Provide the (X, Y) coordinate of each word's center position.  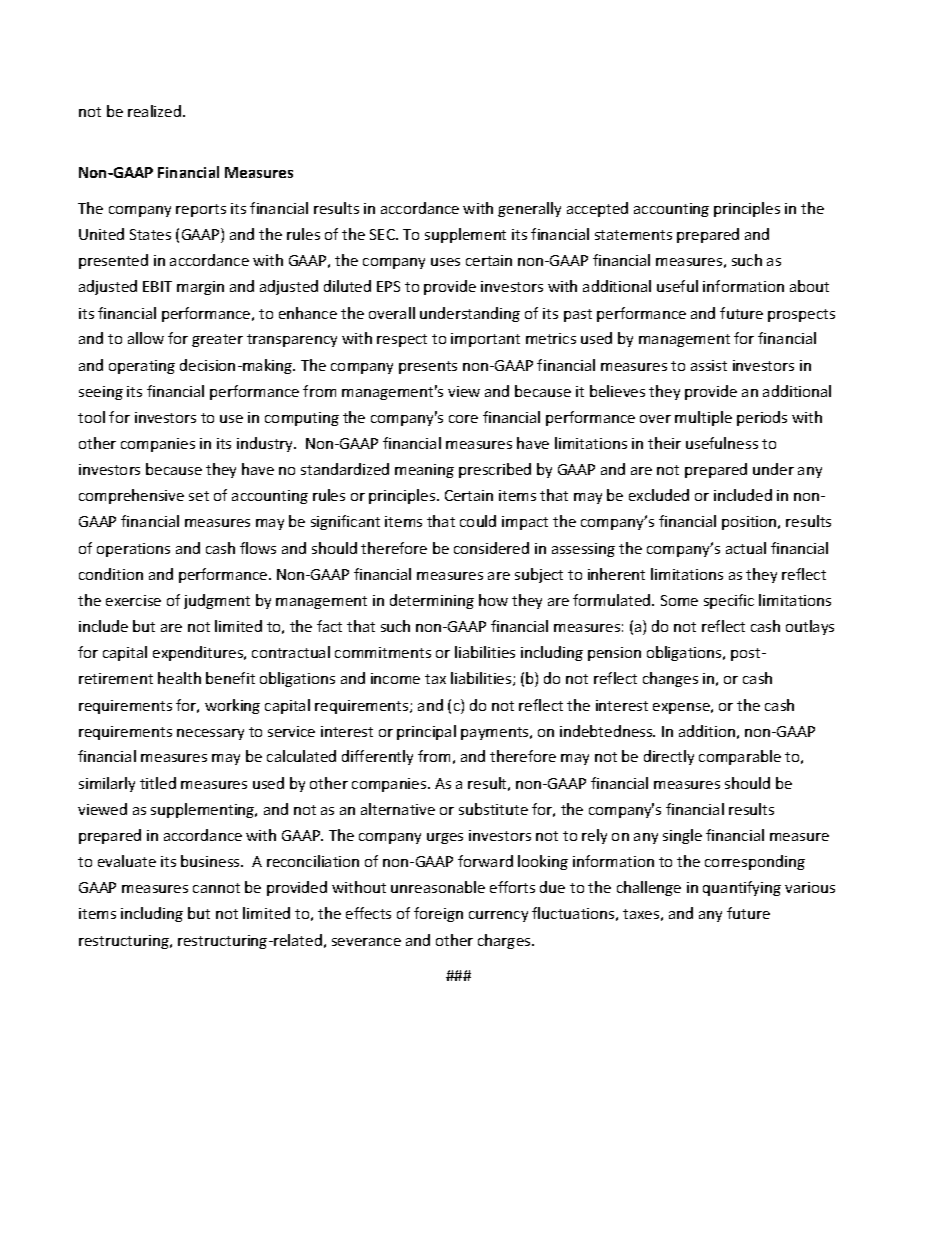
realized (154, 111)
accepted (597, 209)
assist (709, 365)
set (199, 496)
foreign (438, 914)
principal (426, 732)
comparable (740, 757)
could (478, 521)
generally (529, 209)
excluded (659, 495)
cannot (216, 888)
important (485, 340)
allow (146, 338)
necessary (210, 734)
